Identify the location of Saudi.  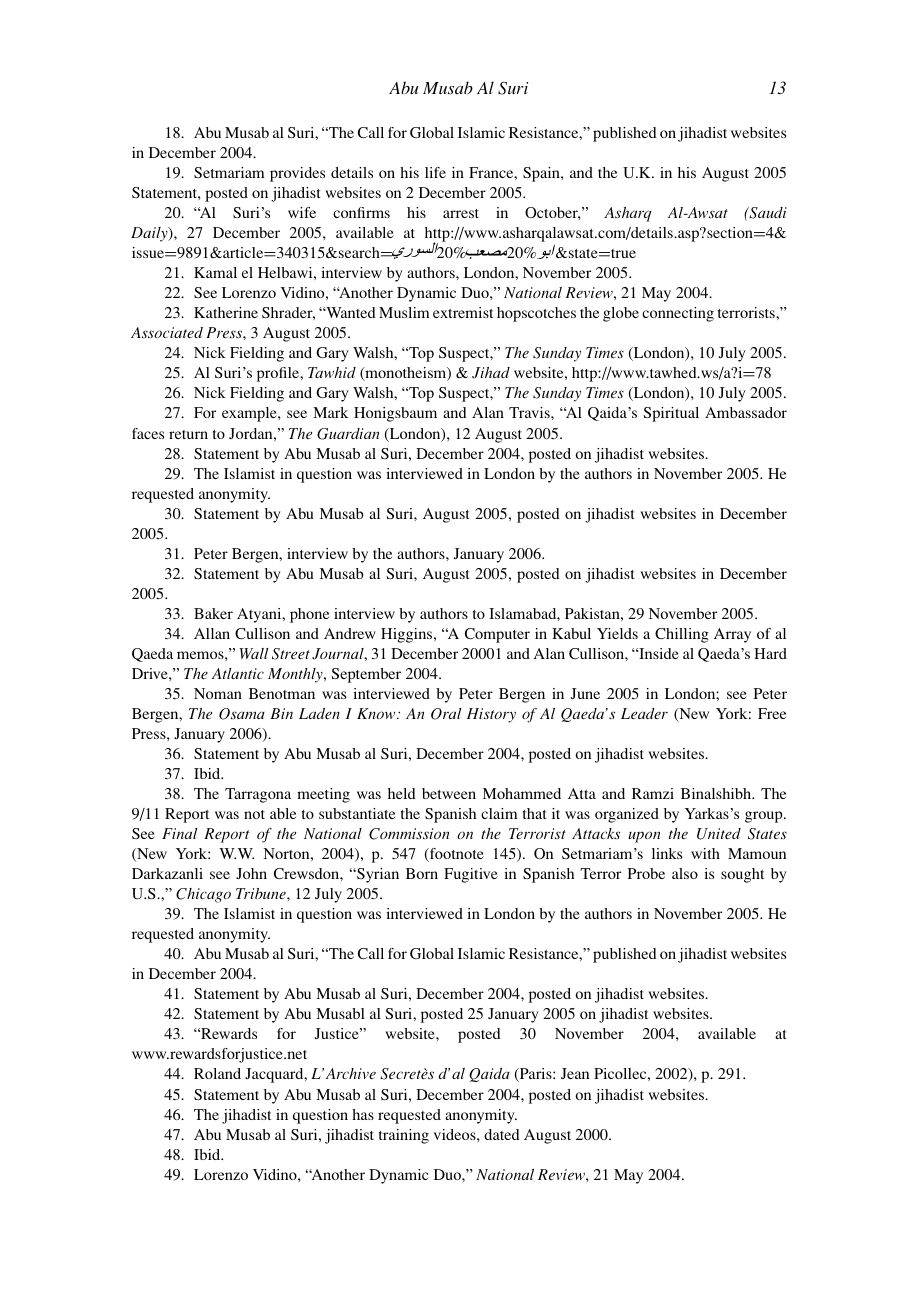
(767, 213).
